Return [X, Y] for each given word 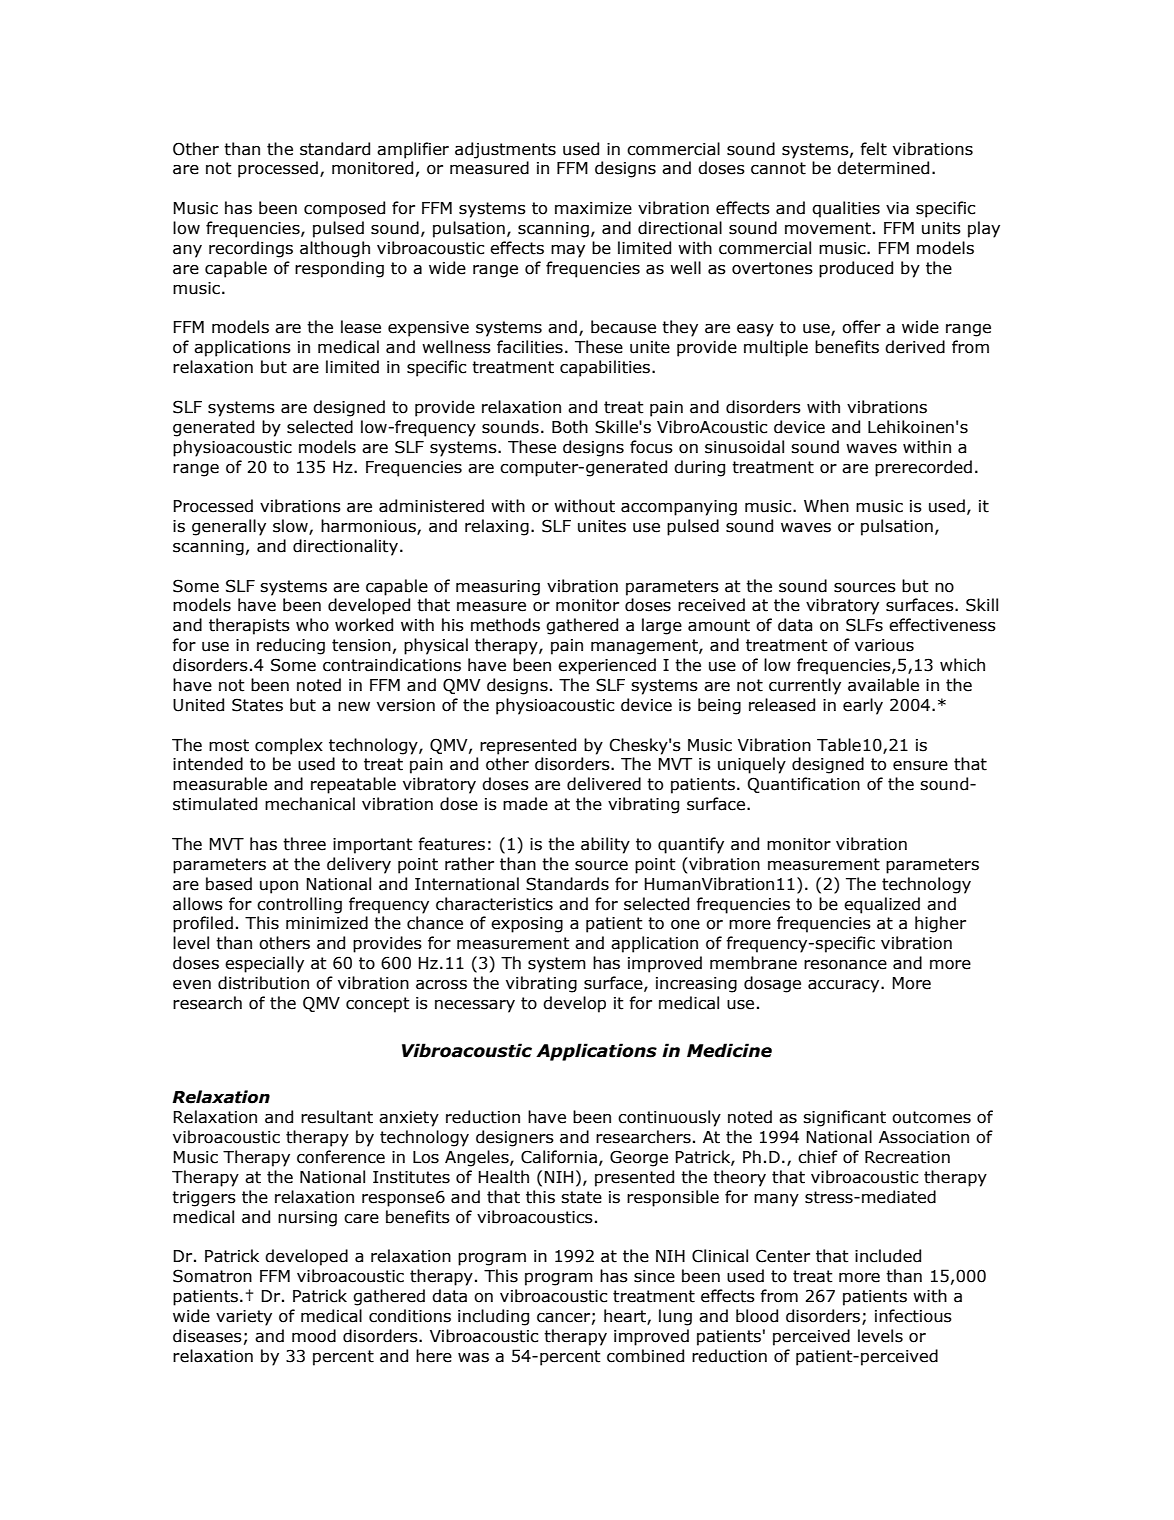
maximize [593, 208]
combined [645, 1356]
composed [344, 209]
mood [314, 1336]
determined [883, 168]
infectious [913, 1316]
